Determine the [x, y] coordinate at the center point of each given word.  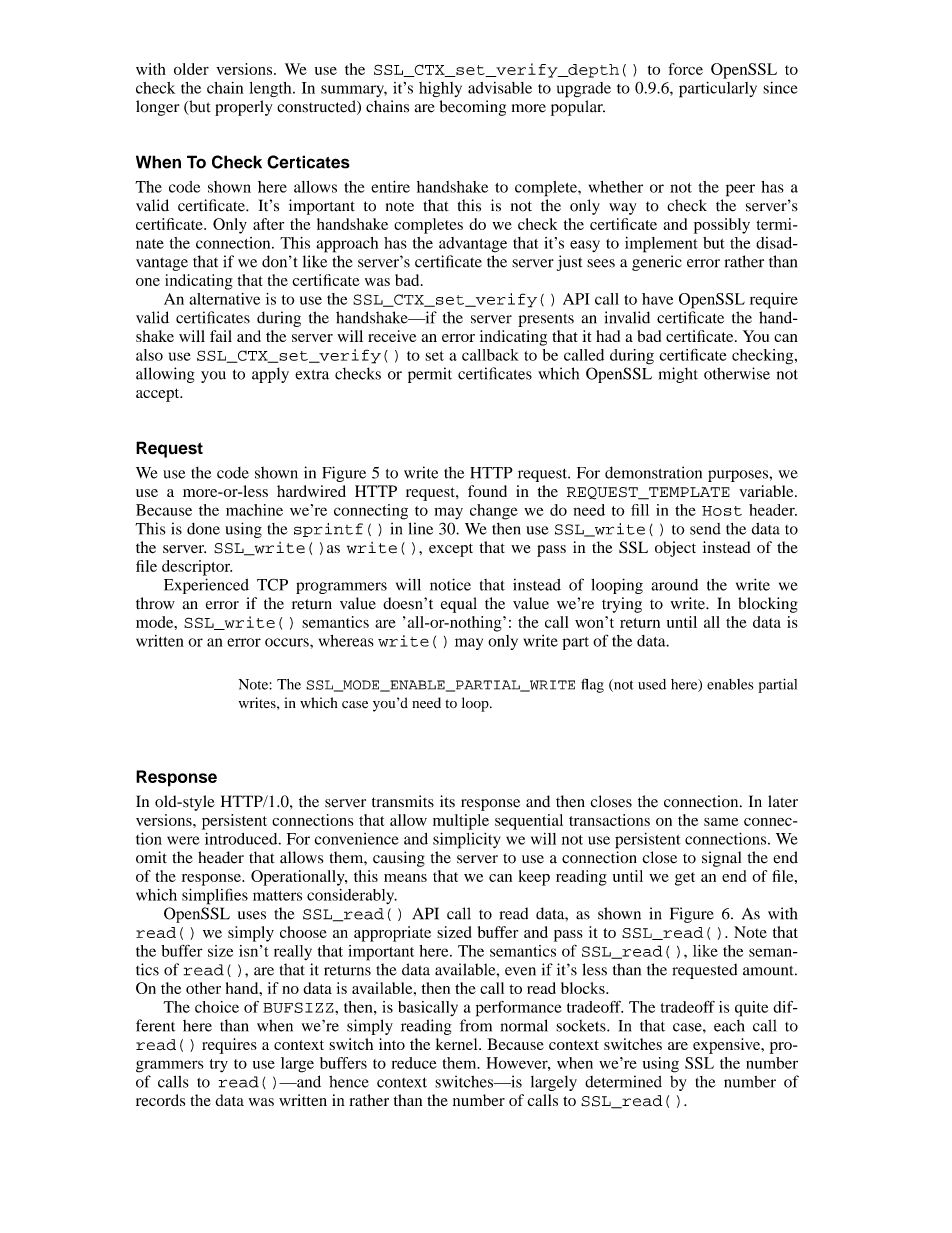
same [721, 822]
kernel [458, 1044]
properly [243, 108]
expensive [728, 1046]
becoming [472, 108]
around [674, 585]
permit [430, 375]
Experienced [206, 586]
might [678, 375]
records [160, 1100]
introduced [242, 839]
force [685, 69]
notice [450, 584]
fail [221, 336]
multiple [461, 822]
